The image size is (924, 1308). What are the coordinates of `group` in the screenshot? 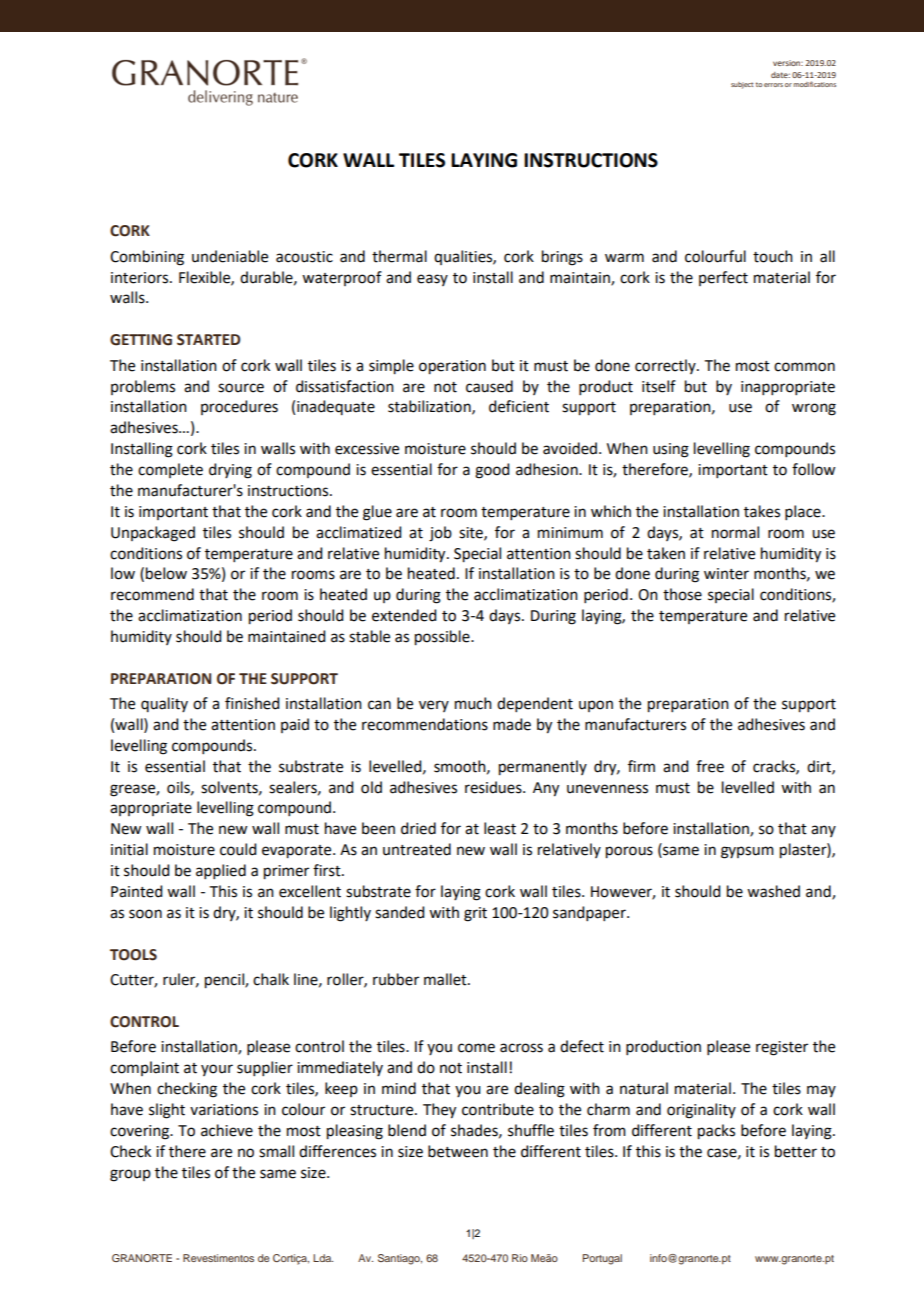 It's located at (130, 1175).
